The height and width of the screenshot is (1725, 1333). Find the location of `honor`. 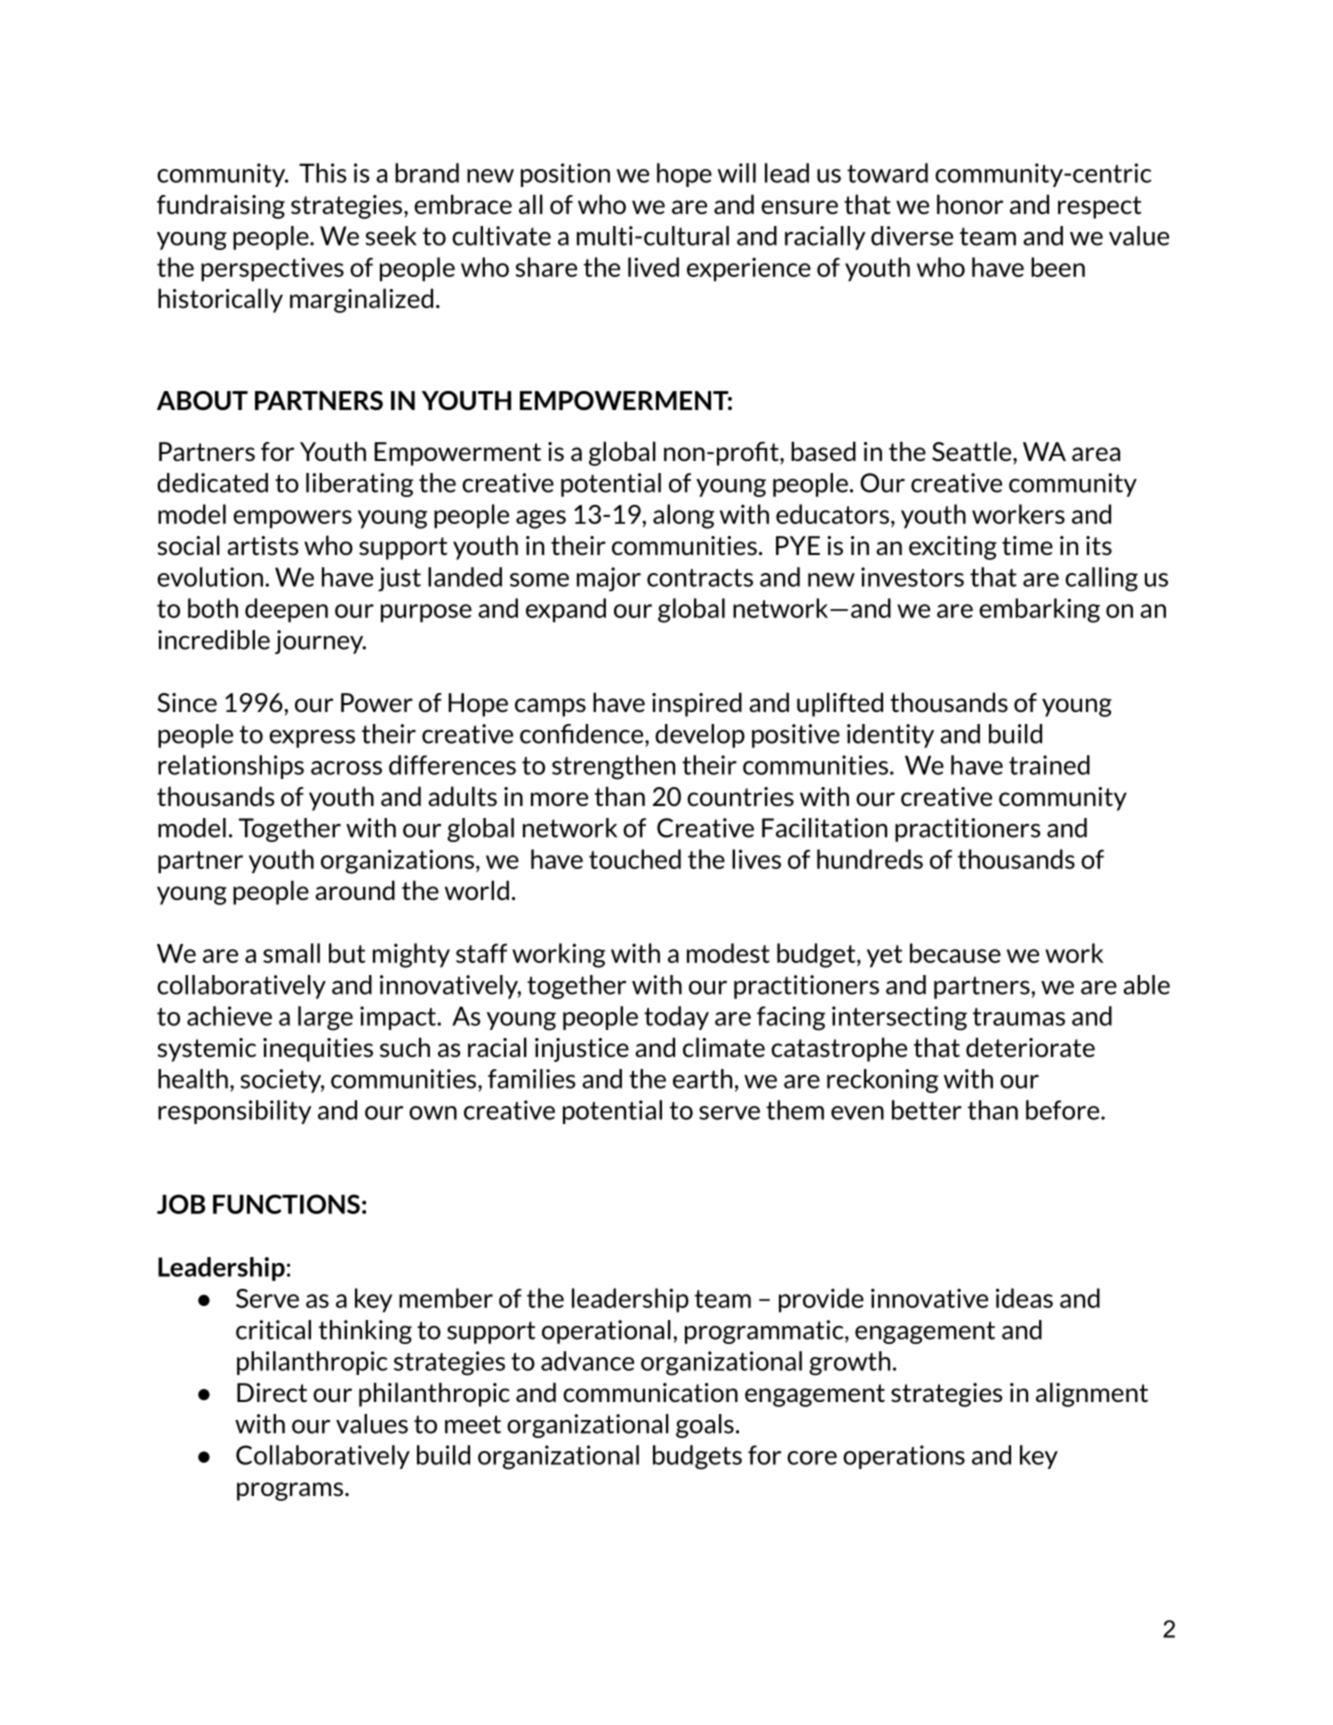

honor is located at coordinates (970, 204).
